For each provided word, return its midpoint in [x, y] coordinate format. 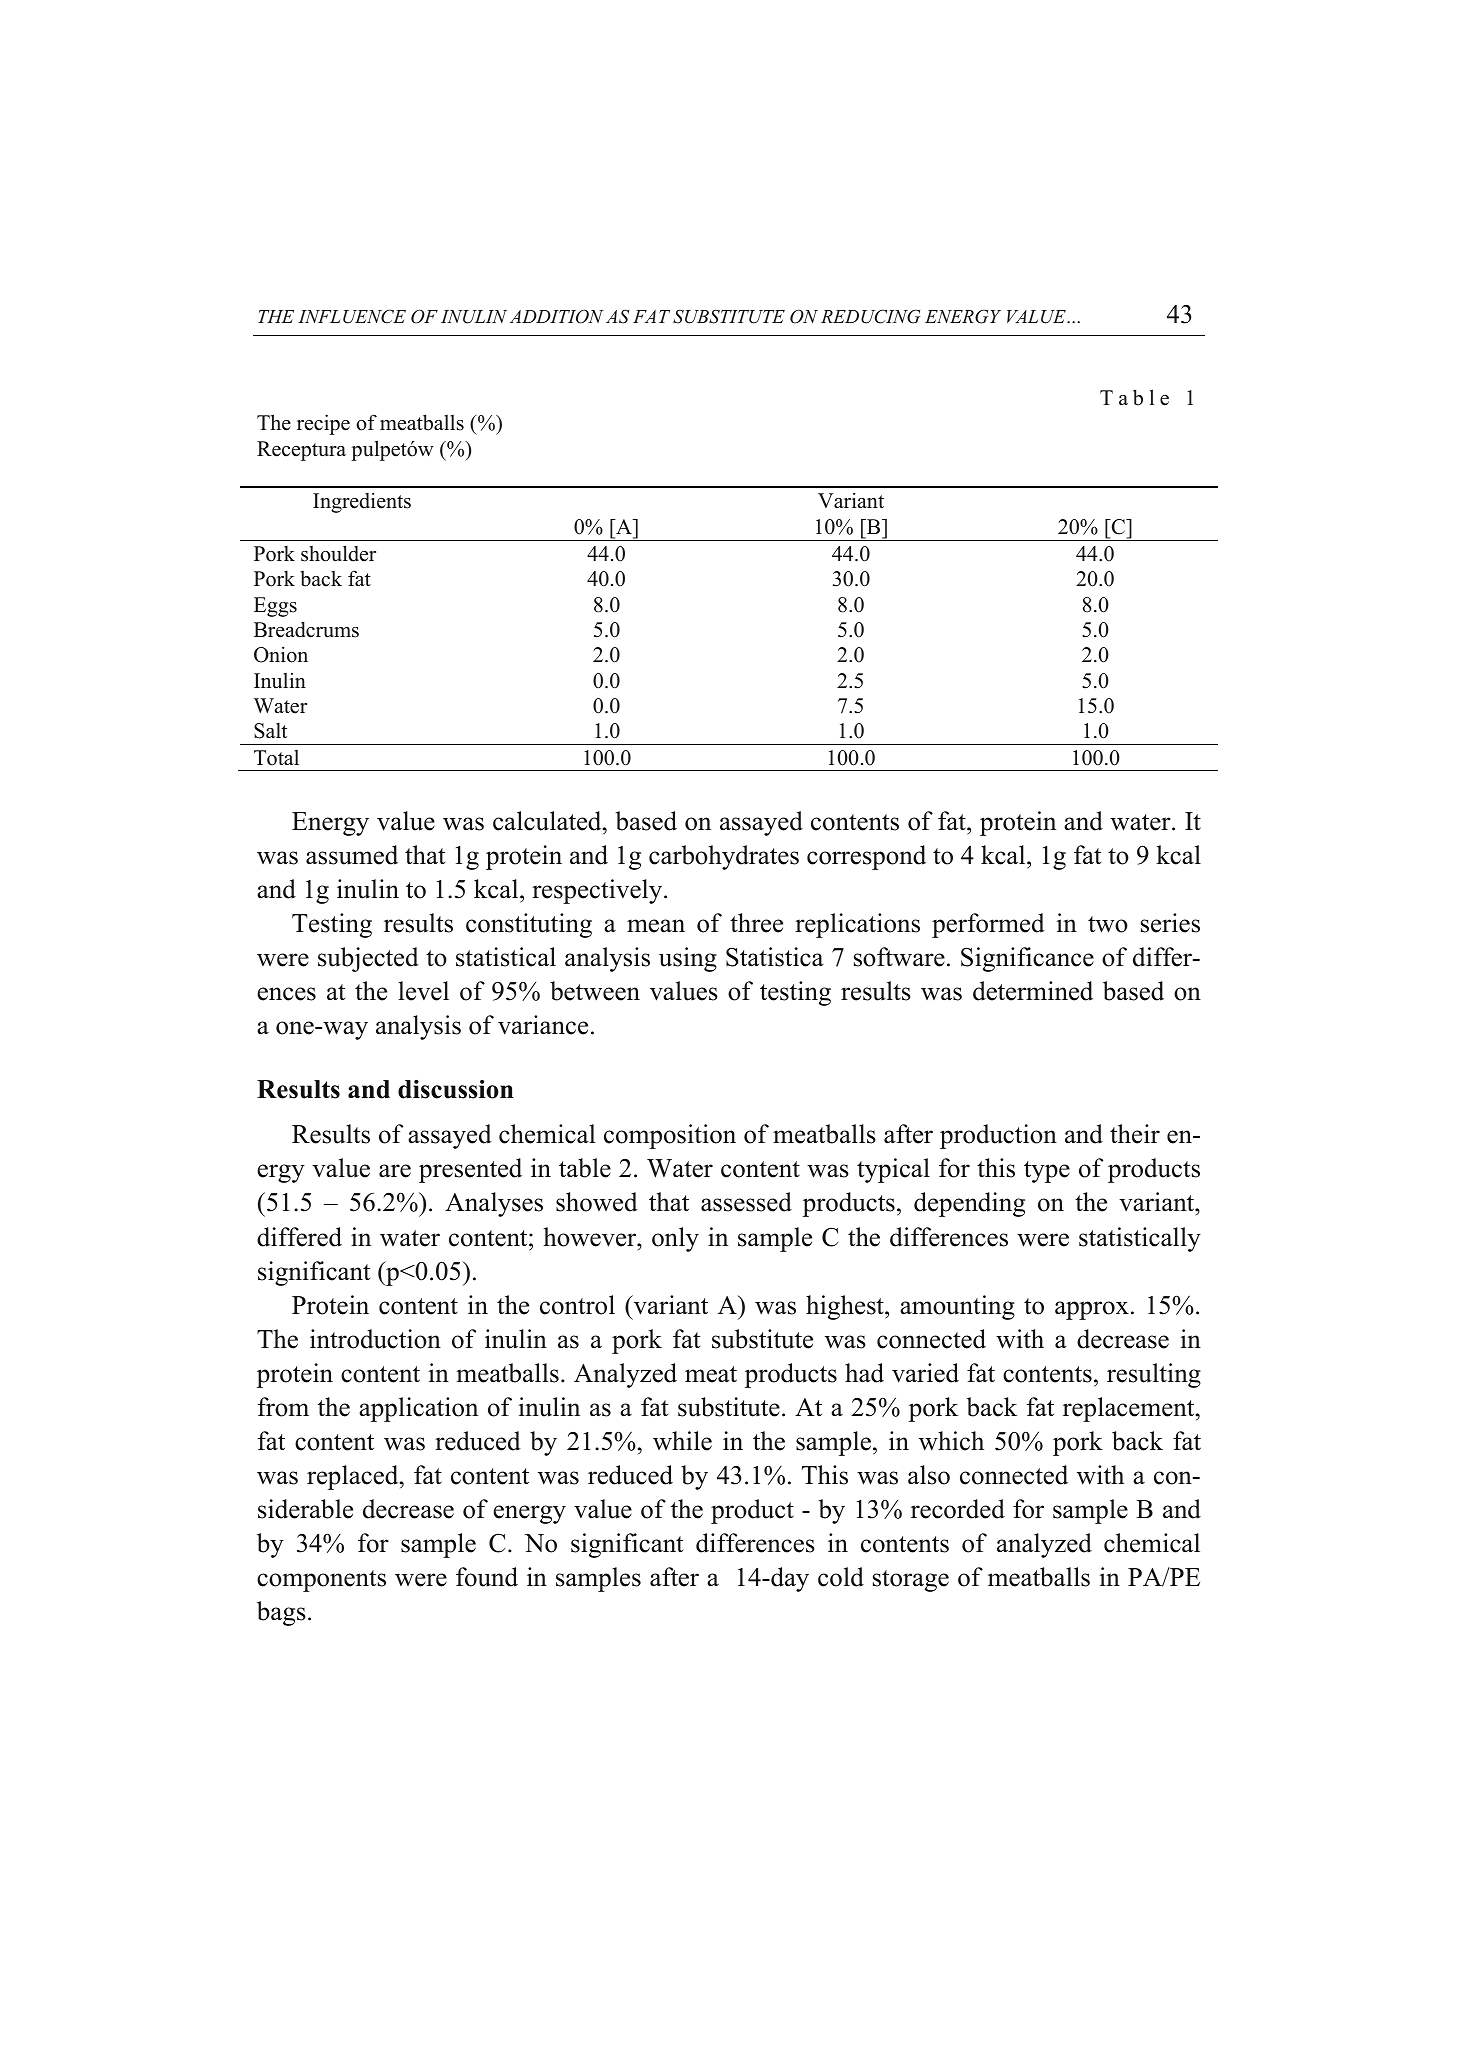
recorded [958, 1509]
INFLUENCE [352, 316]
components [321, 1581]
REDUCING [870, 316]
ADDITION [557, 316]
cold [841, 1577]
